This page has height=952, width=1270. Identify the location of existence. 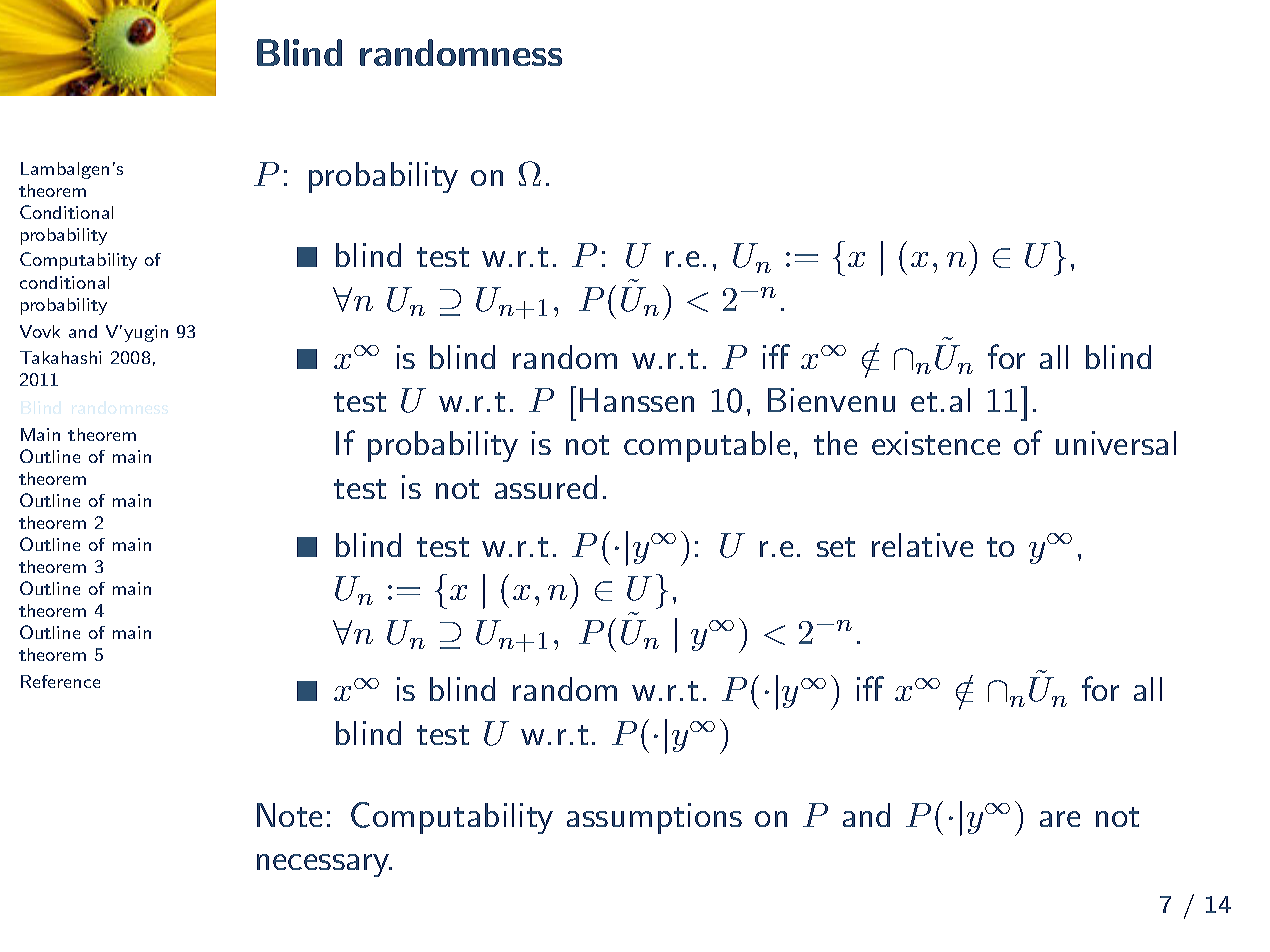
(936, 443).
